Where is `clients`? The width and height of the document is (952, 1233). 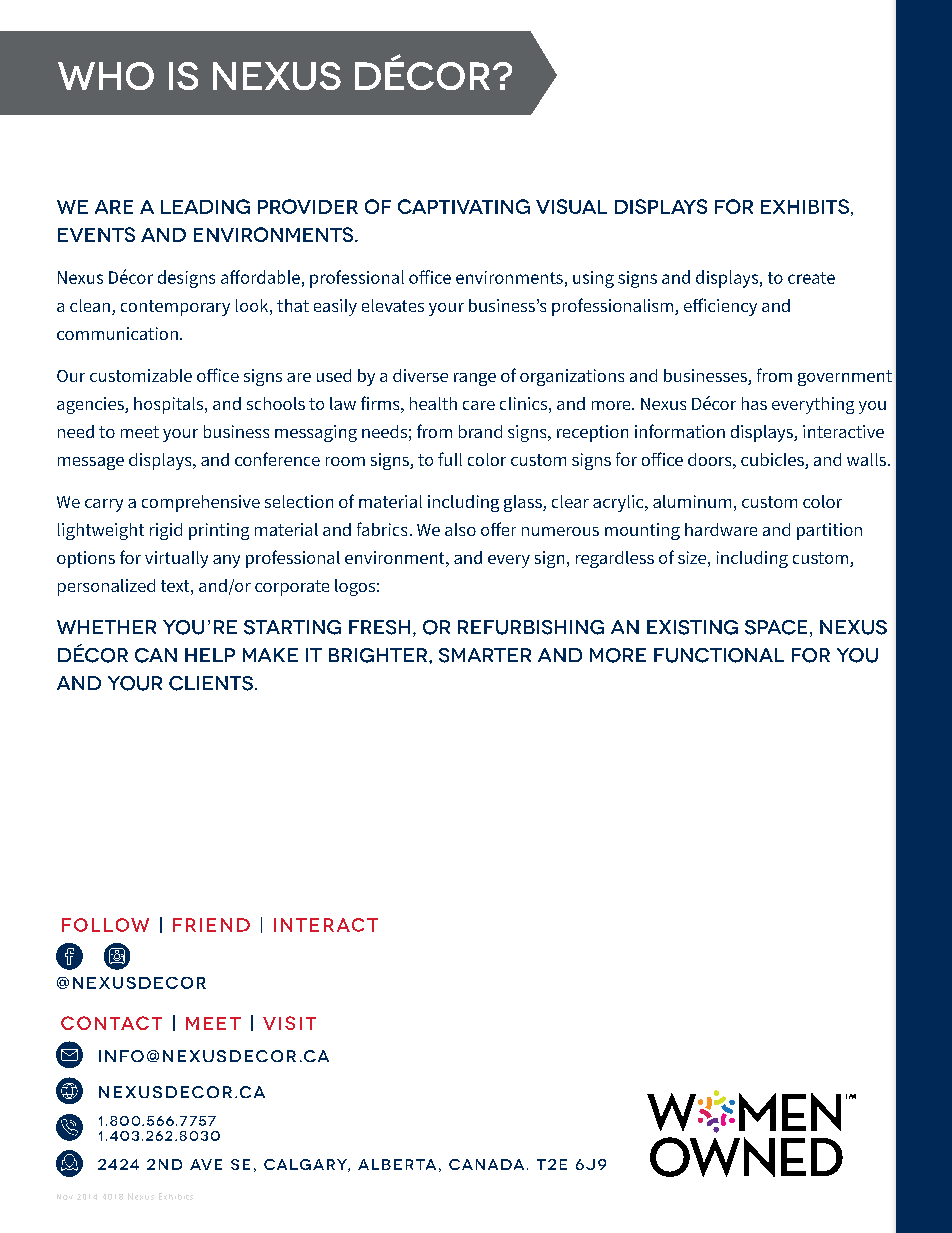
clients is located at coordinates (211, 683).
